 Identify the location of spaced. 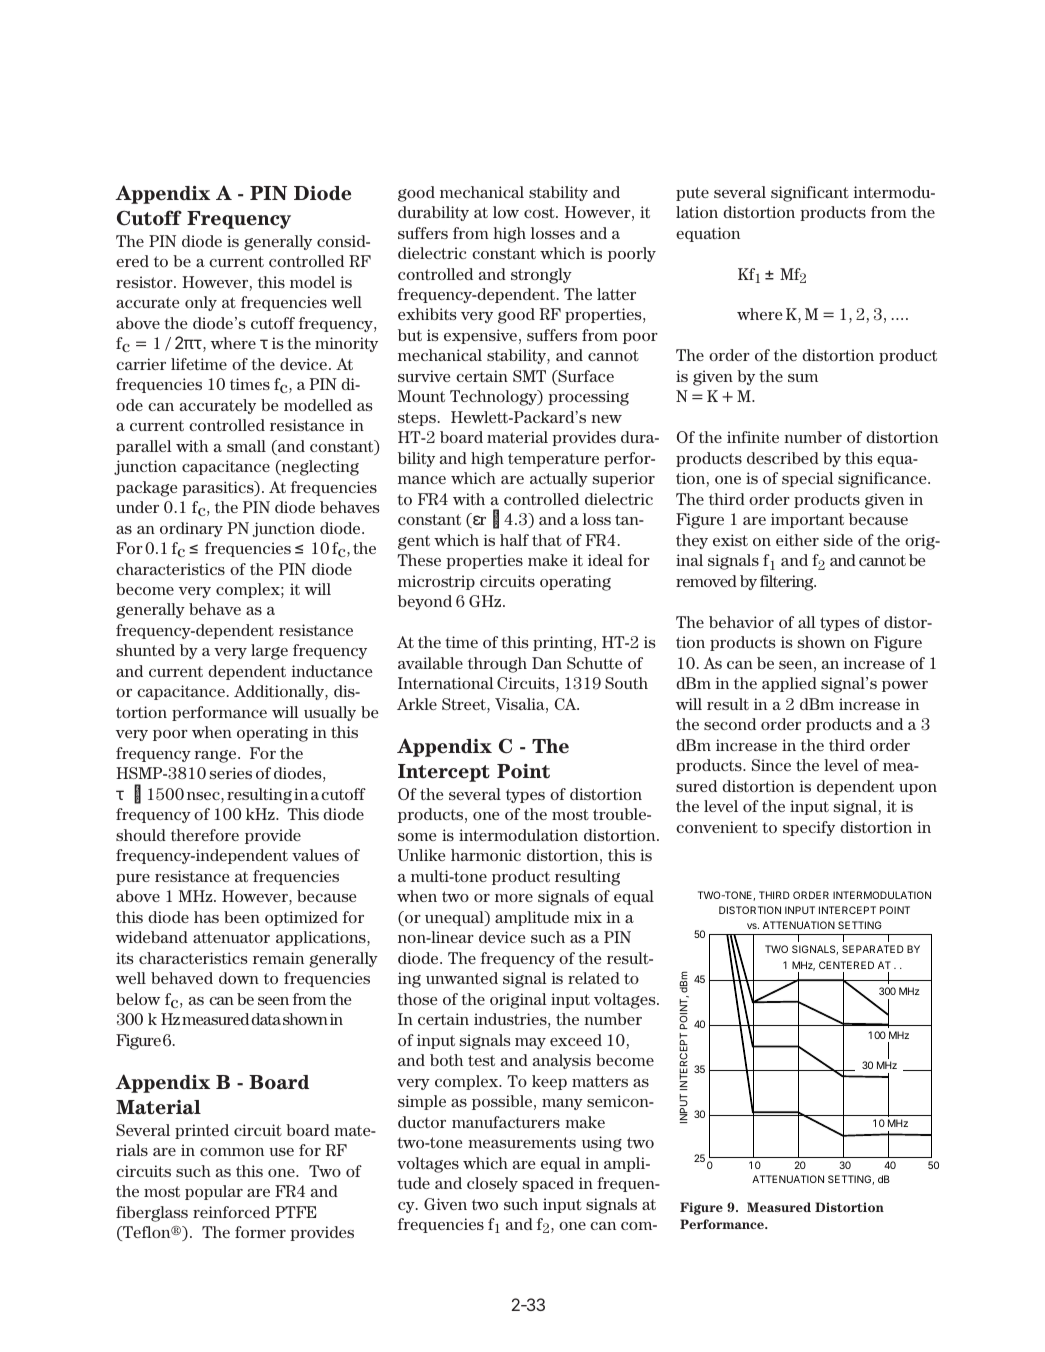
(548, 1184).
